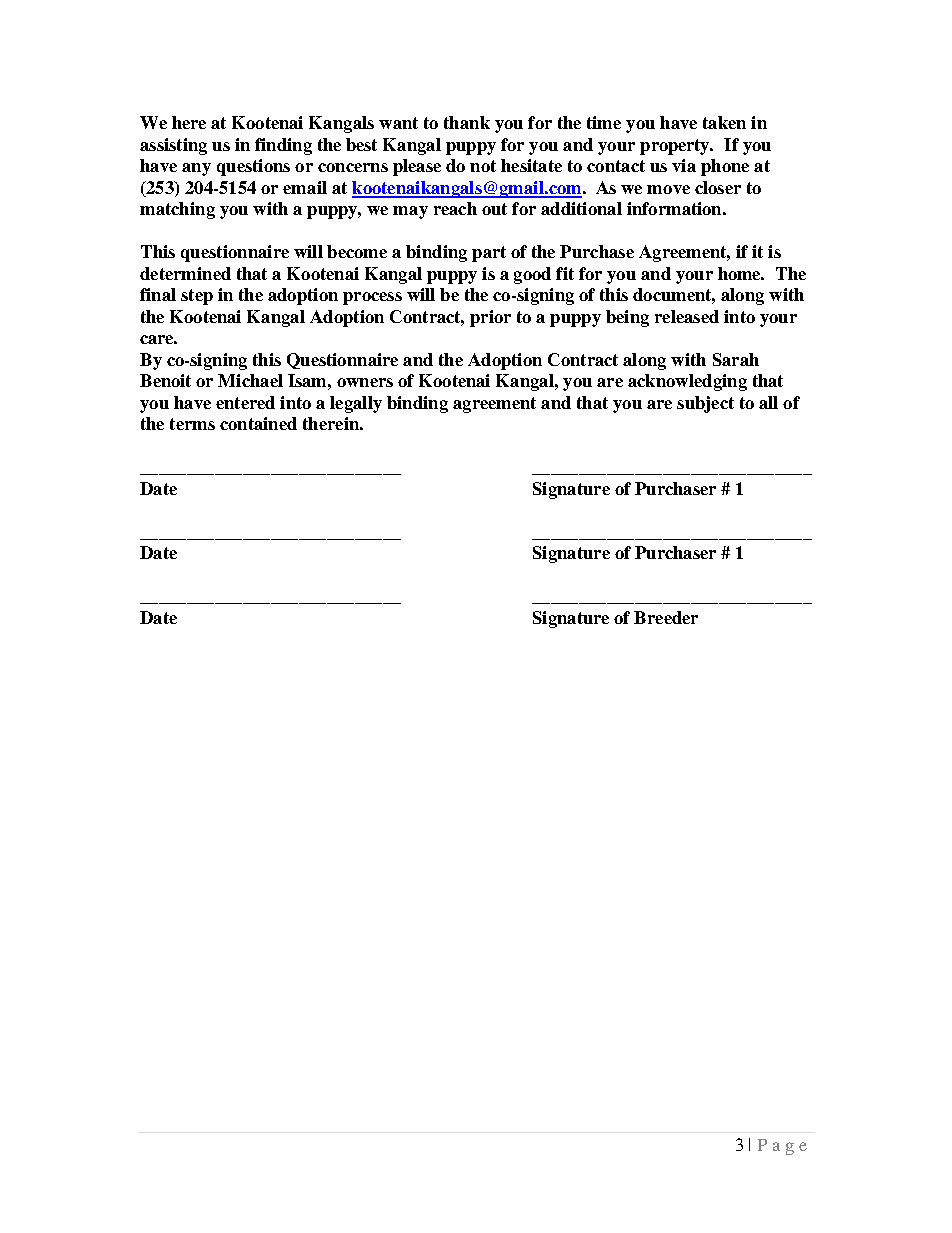 The height and width of the screenshot is (1233, 952). Describe the element at coordinates (687, 382) in the screenshot. I see `acknowledging` at that location.
